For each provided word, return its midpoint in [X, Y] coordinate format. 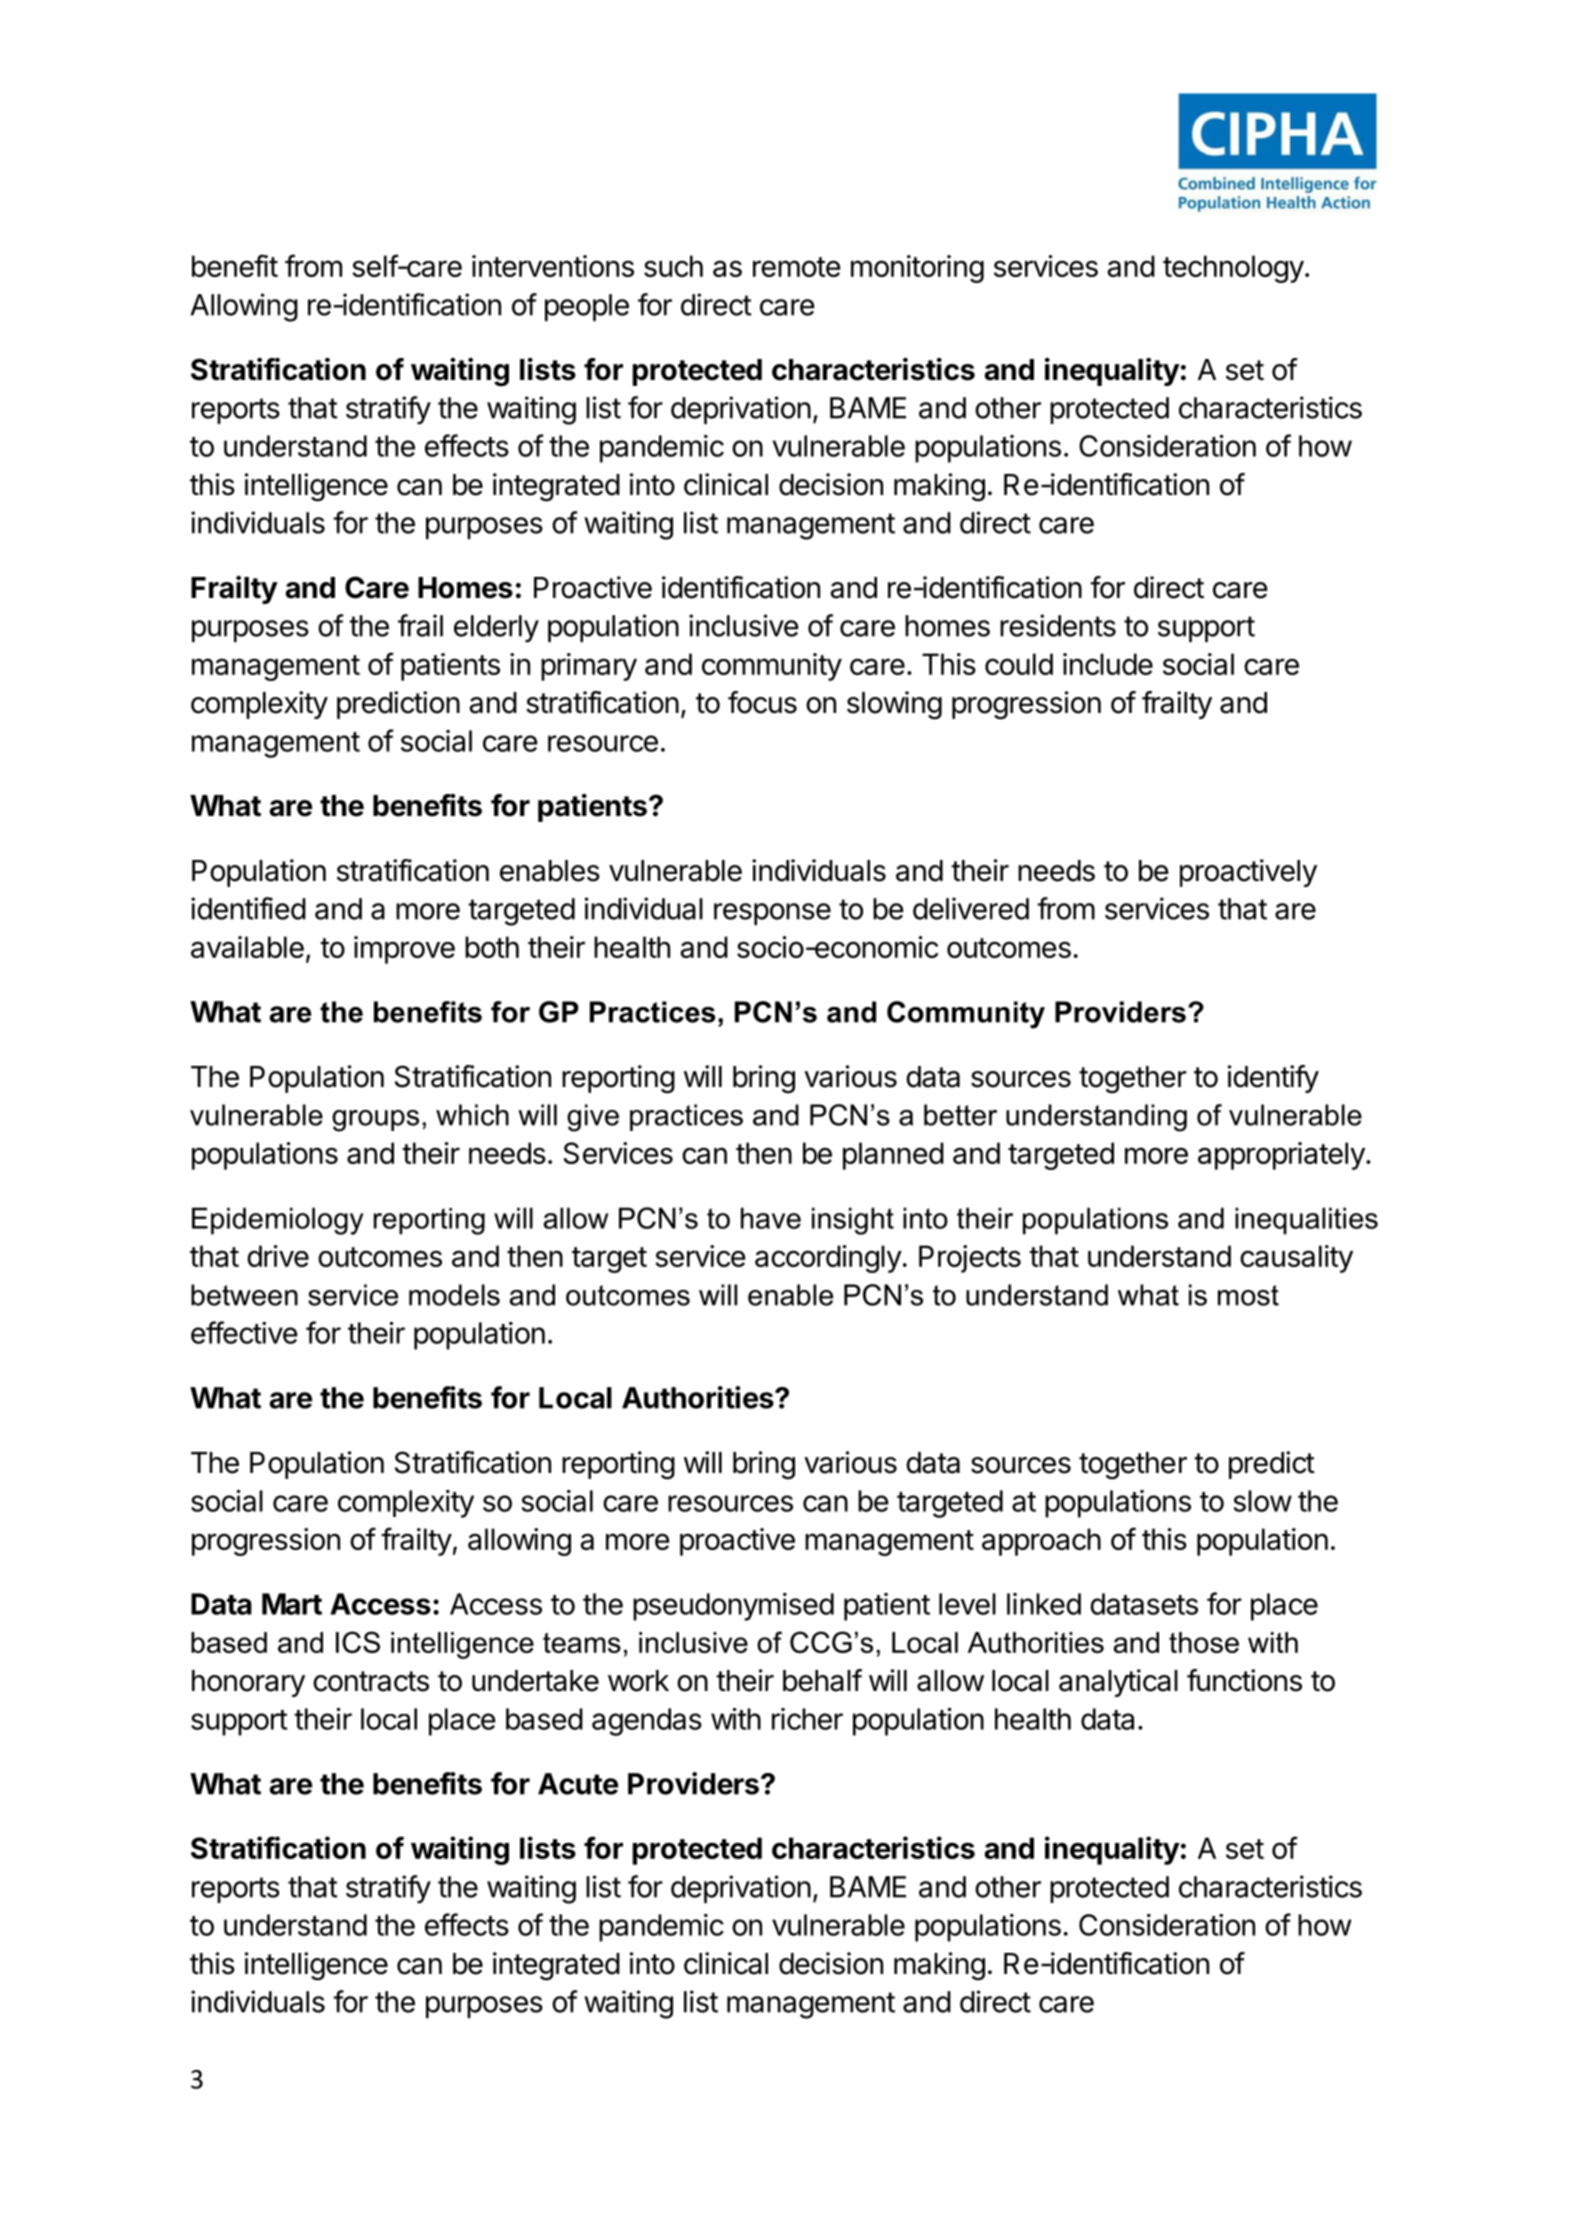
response [772, 914]
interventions [553, 266]
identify [1273, 1079]
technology [1233, 269]
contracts [371, 1681]
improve [404, 950]
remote [797, 267]
